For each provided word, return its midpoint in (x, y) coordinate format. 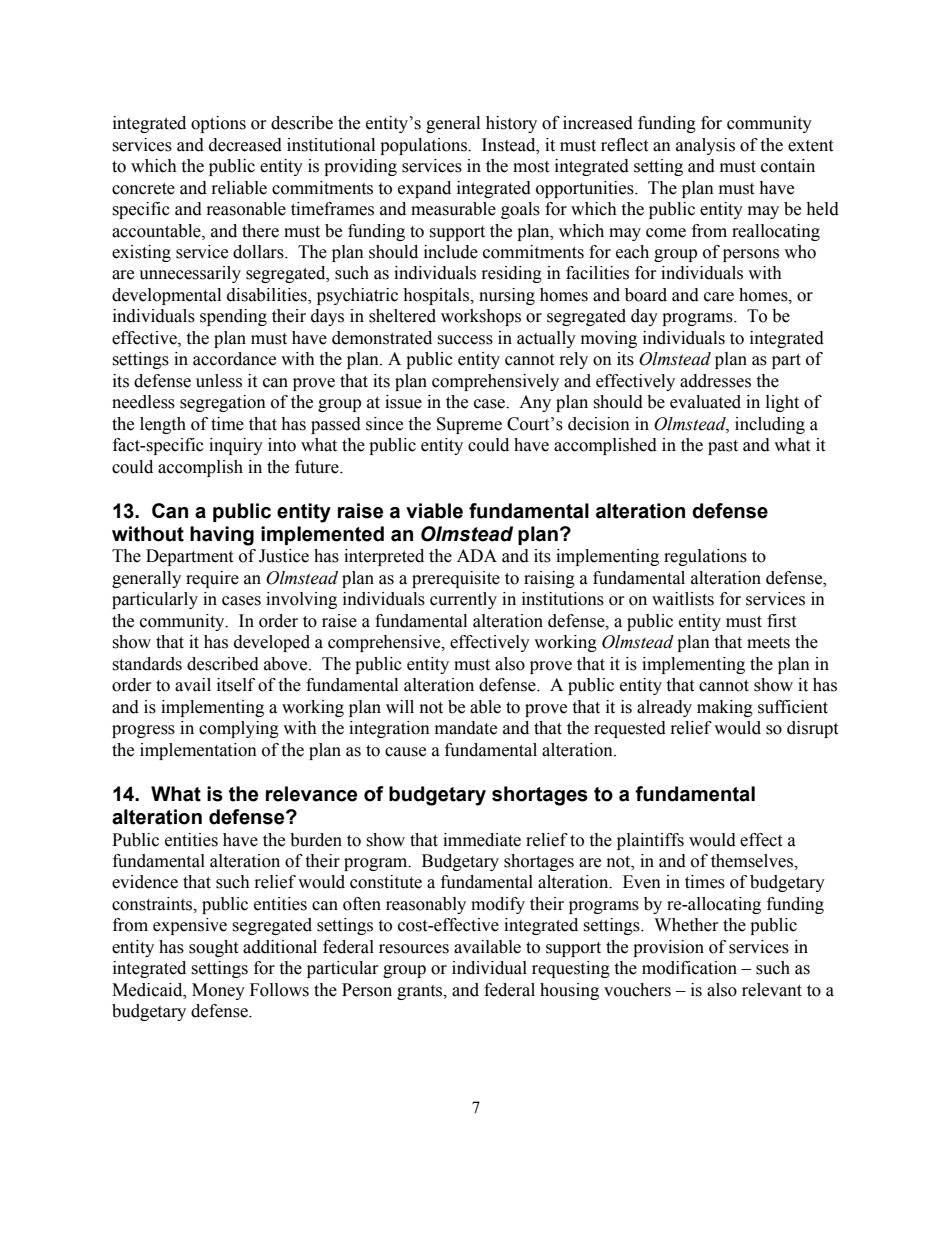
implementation (198, 751)
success (465, 340)
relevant (772, 990)
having (222, 536)
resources (414, 949)
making (725, 708)
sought (213, 948)
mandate (466, 728)
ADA (477, 555)
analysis (705, 146)
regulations (705, 557)
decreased (245, 145)
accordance (234, 359)
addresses (715, 381)
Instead (510, 145)
